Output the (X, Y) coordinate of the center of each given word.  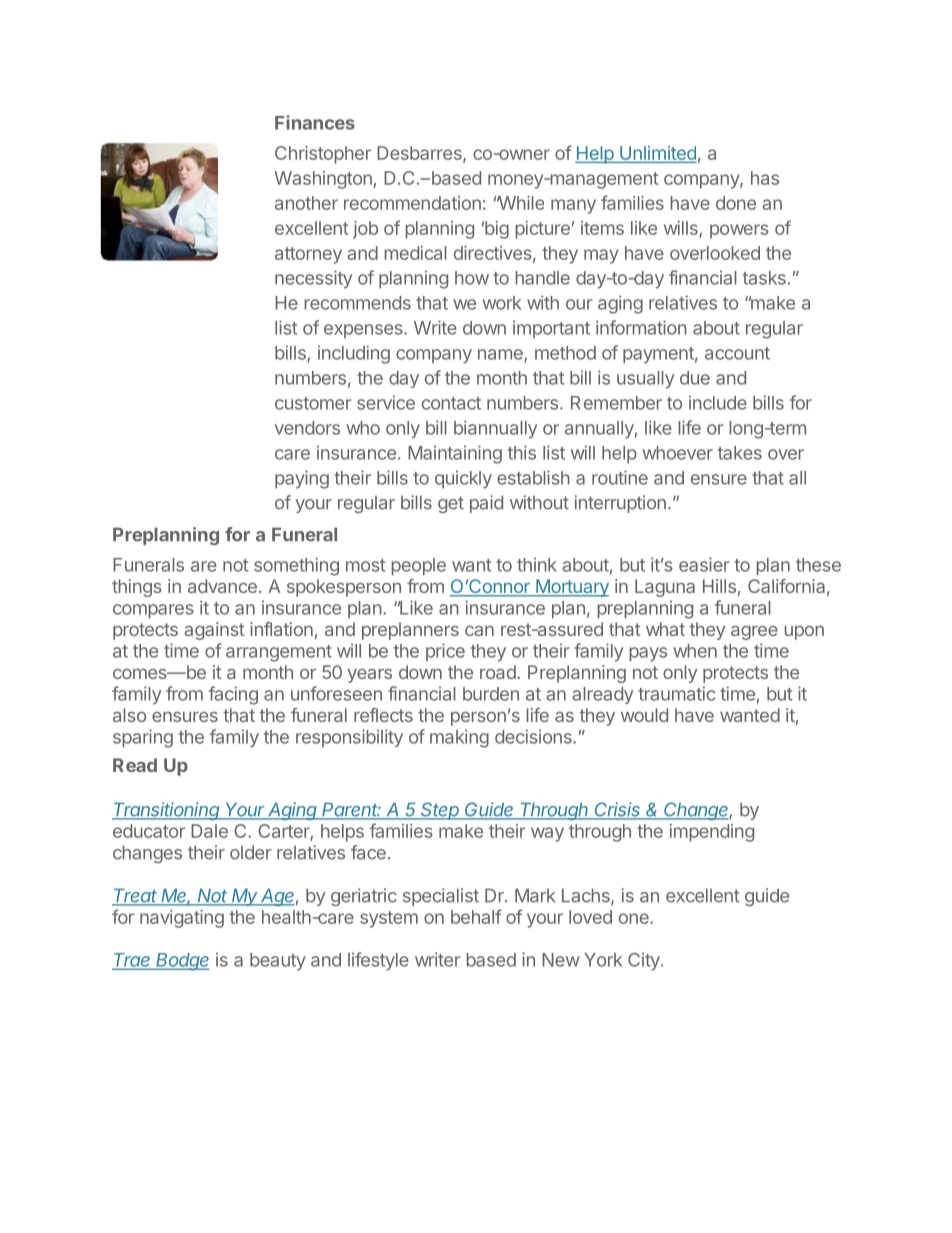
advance (222, 586)
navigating (182, 919)
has (765, 178)
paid (486, 504)
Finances (315, 122)
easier (704, 564)
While (520, 203)
